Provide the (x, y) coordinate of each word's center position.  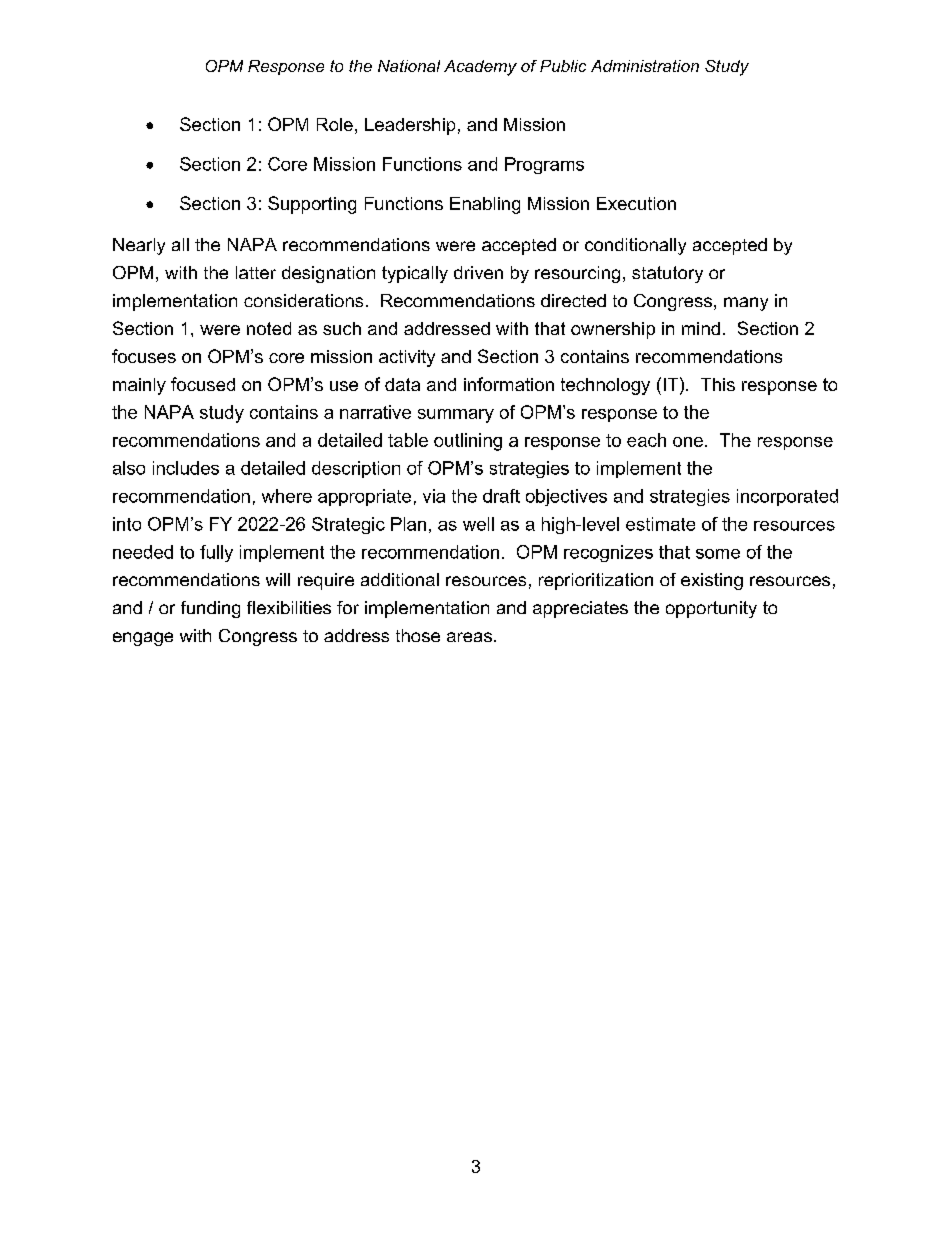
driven (478, 272)
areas (471, 637)
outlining (468, 442)
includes (186, 468)
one (688, 442)
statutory (667, 274)
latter (256, 272)
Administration (645, 66)
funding (210, 609)
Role (335, 124)
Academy (480, 68)
